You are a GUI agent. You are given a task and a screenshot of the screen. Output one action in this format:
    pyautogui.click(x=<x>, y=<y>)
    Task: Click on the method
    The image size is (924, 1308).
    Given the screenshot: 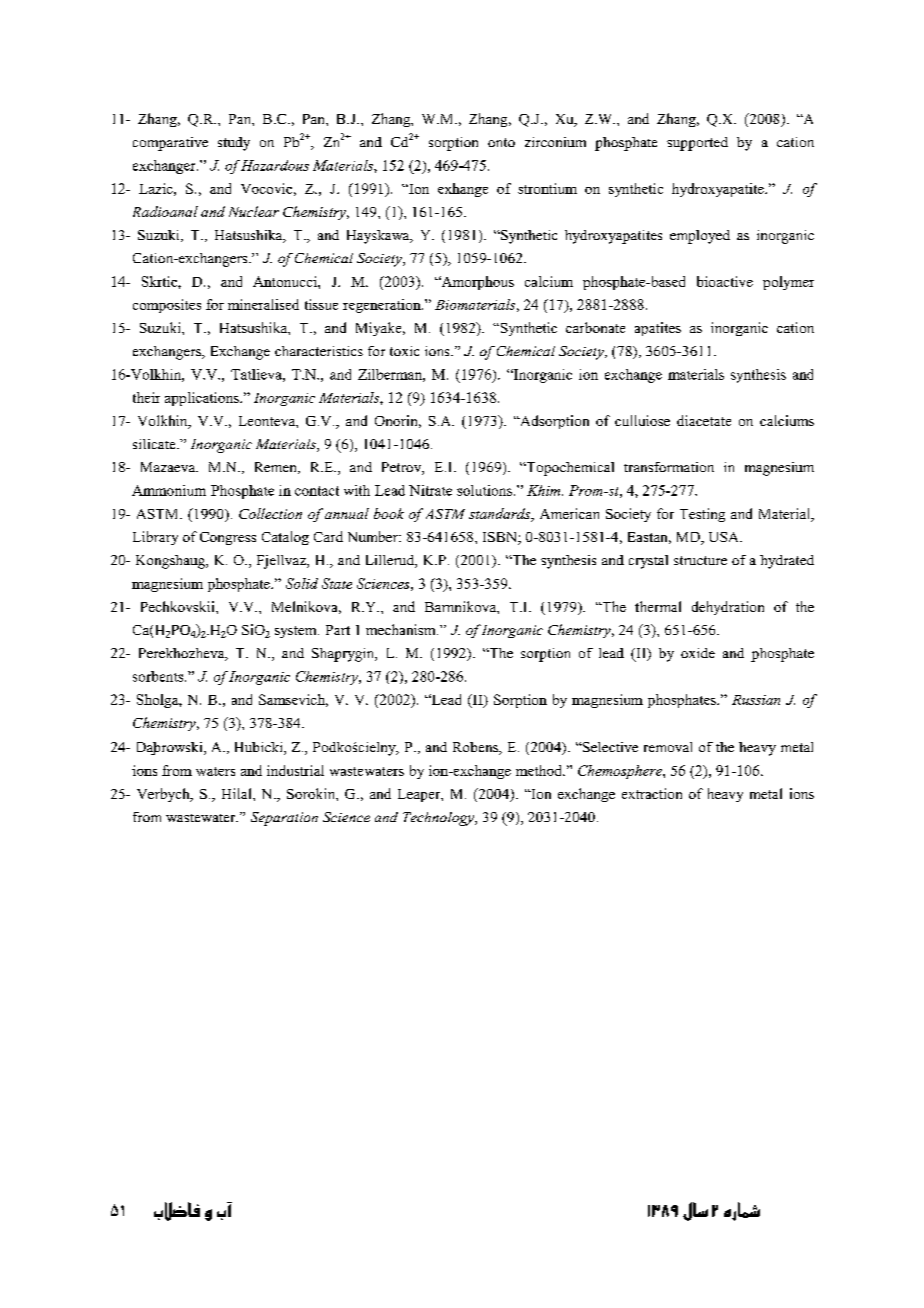 What is the action you would take?
    pyautogui.click(x=540, y=770)
